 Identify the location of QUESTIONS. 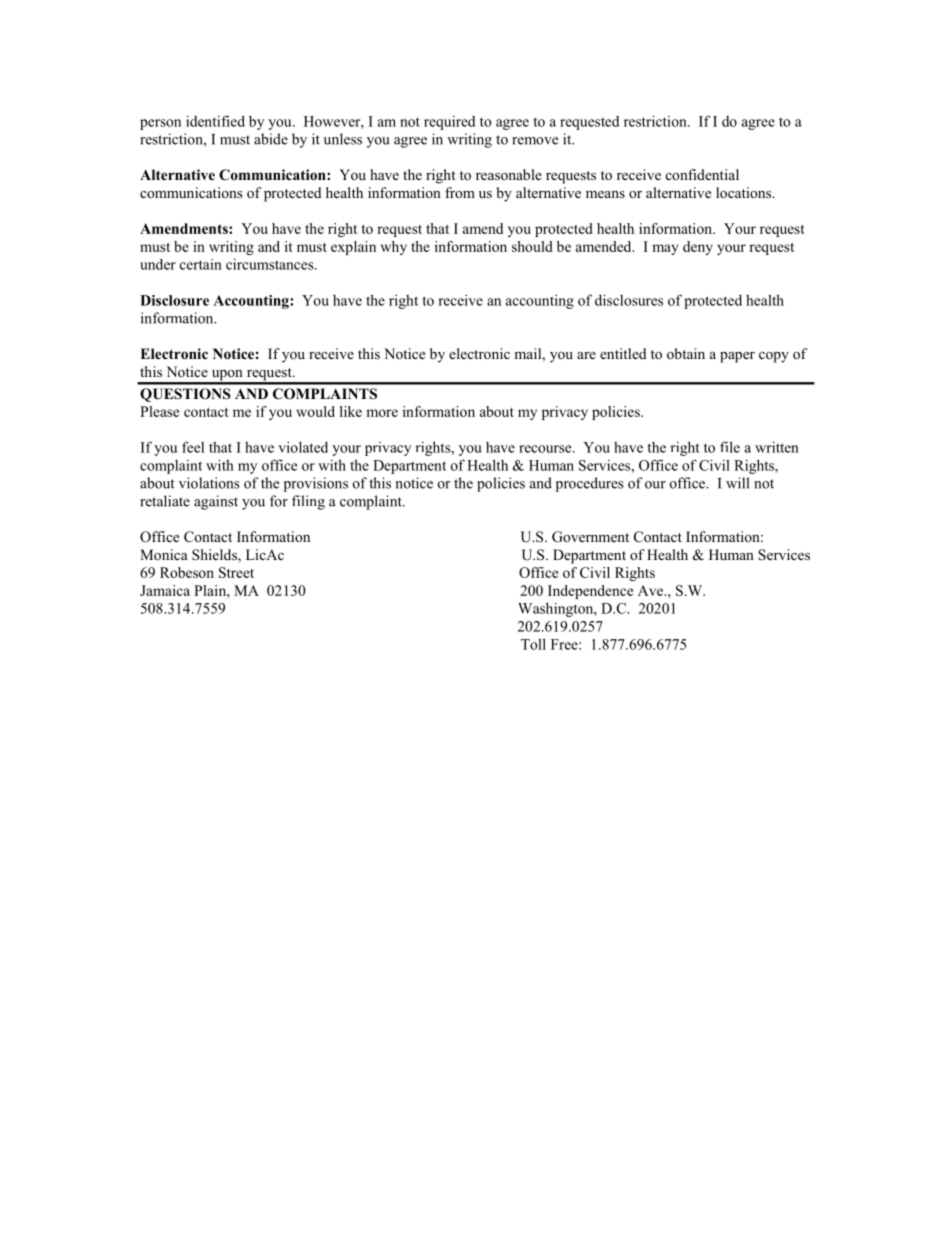
(185, 395).
